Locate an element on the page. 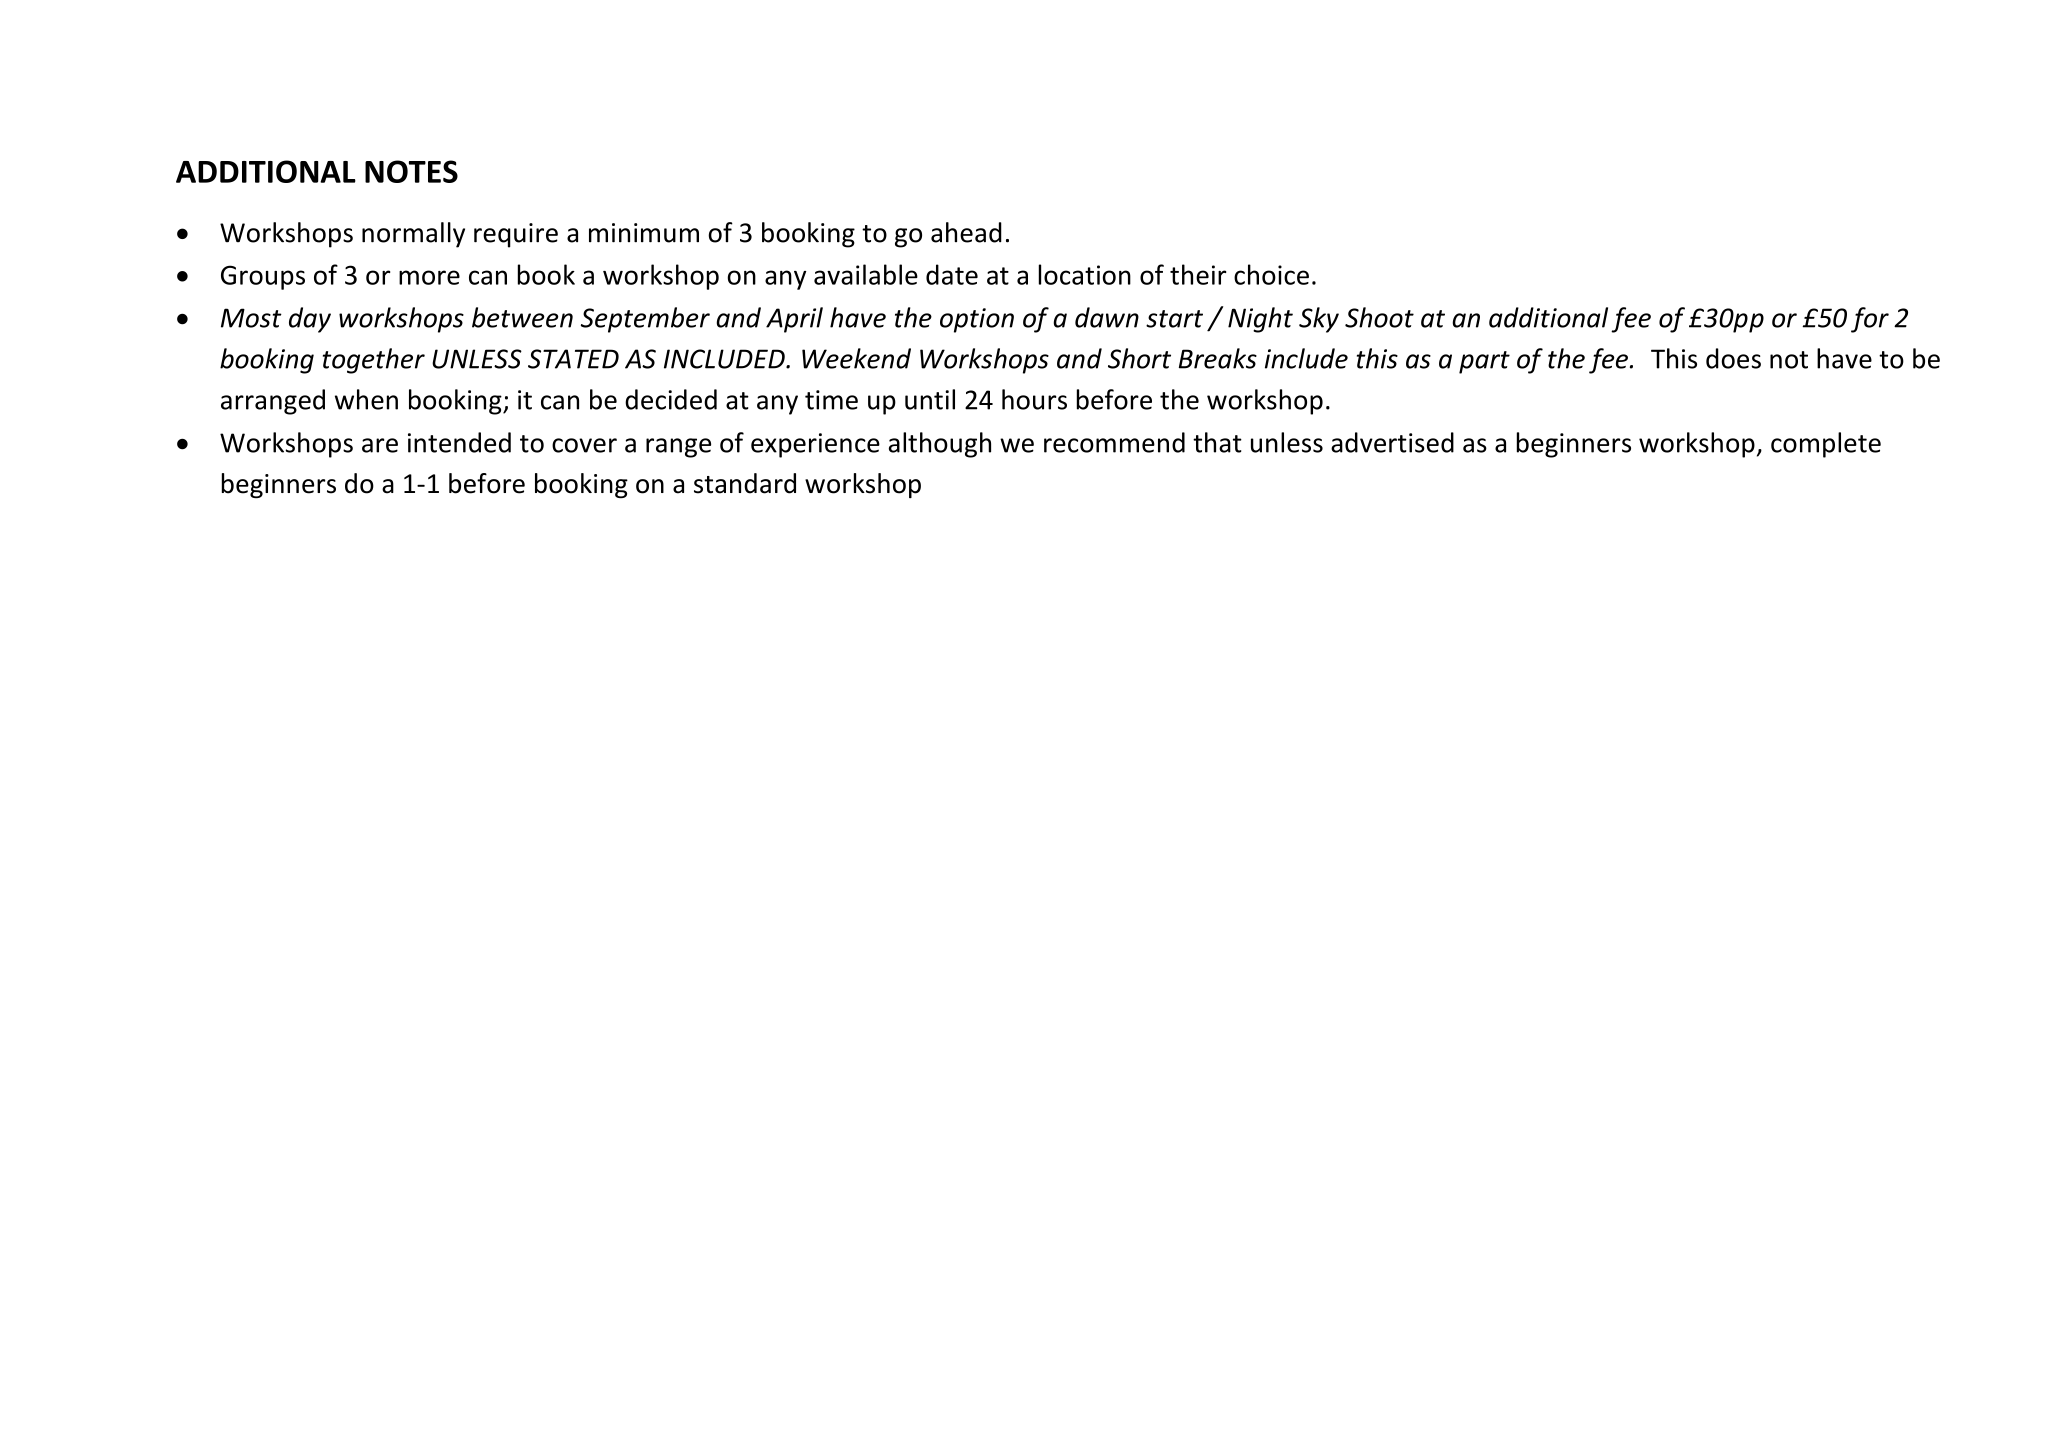 This page has height=1452, width=2054. Shoot is located at coordinates (1379, 317).
